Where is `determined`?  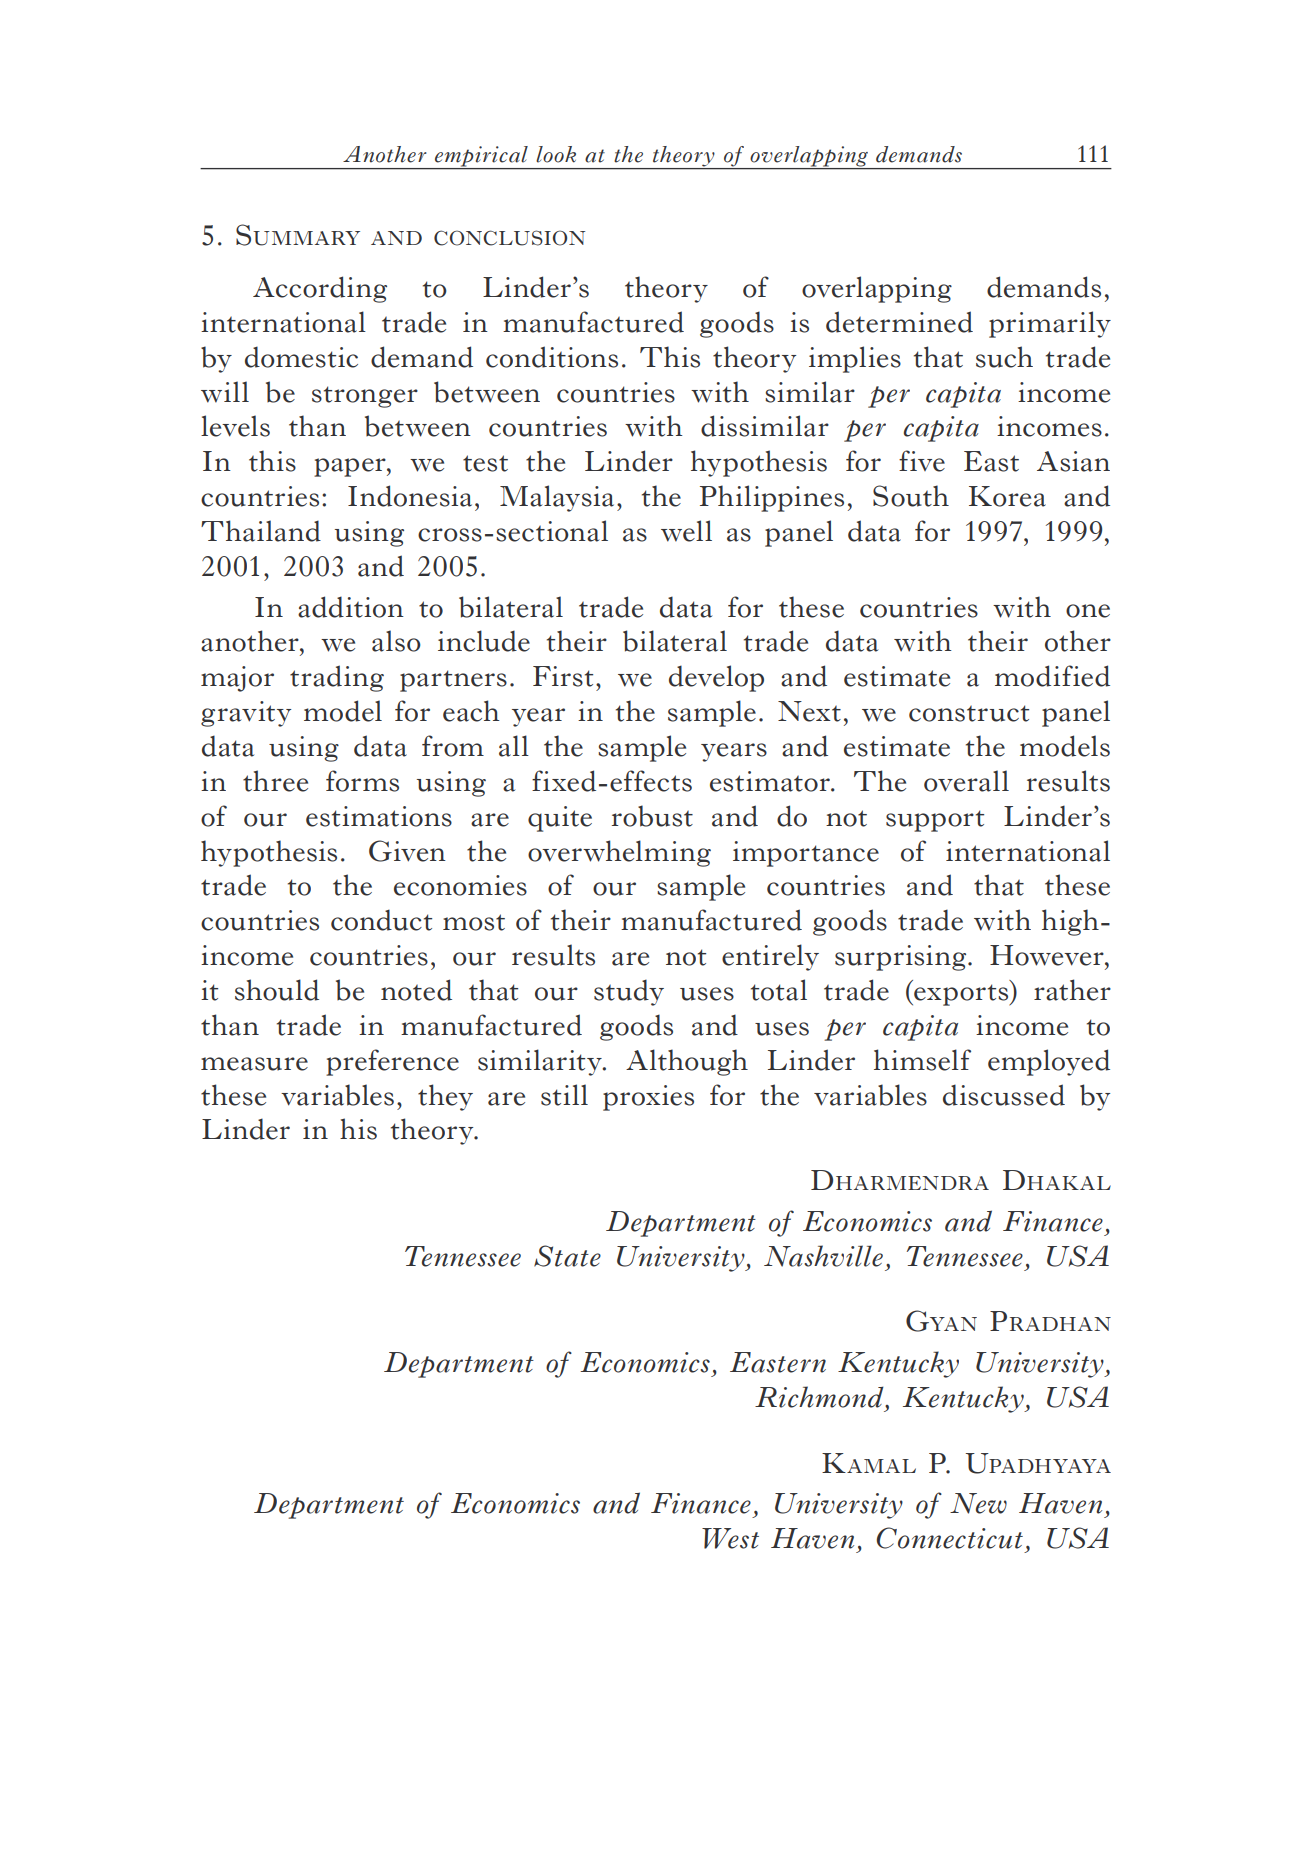
determined is located at coordinates (899, 322).
